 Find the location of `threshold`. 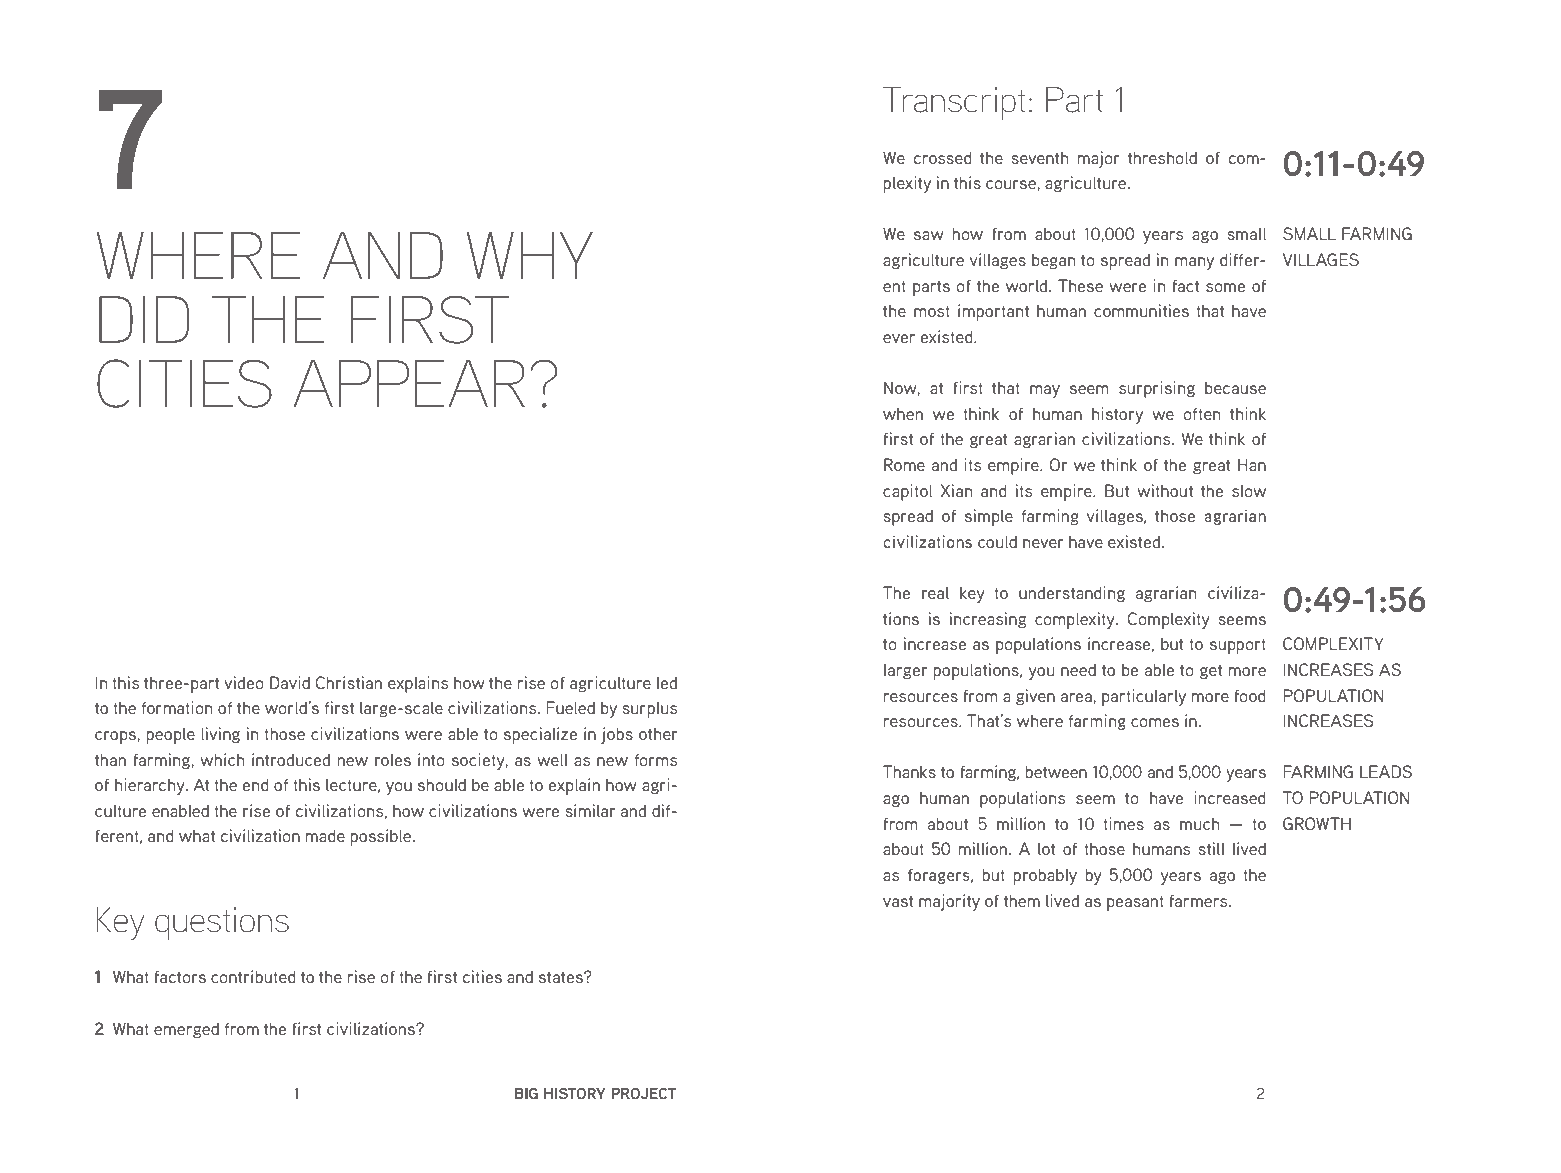

threshold is located at coordinates (1162, 157).
